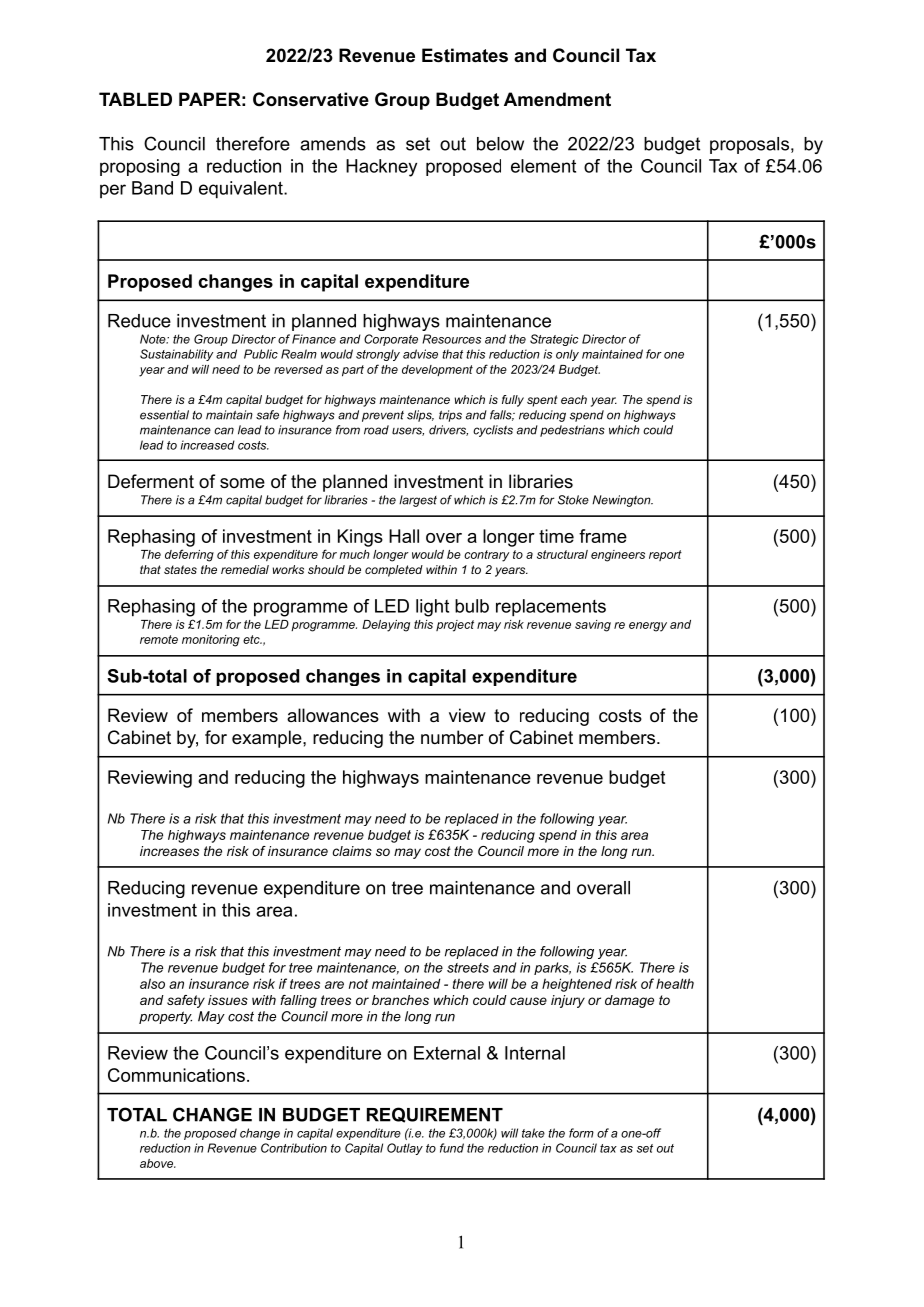 The width and height of the image is (924, 1307). What do you see at coordinates (211, 641) in the image?
I see `monitoring` at bounding box center [211, 641].
